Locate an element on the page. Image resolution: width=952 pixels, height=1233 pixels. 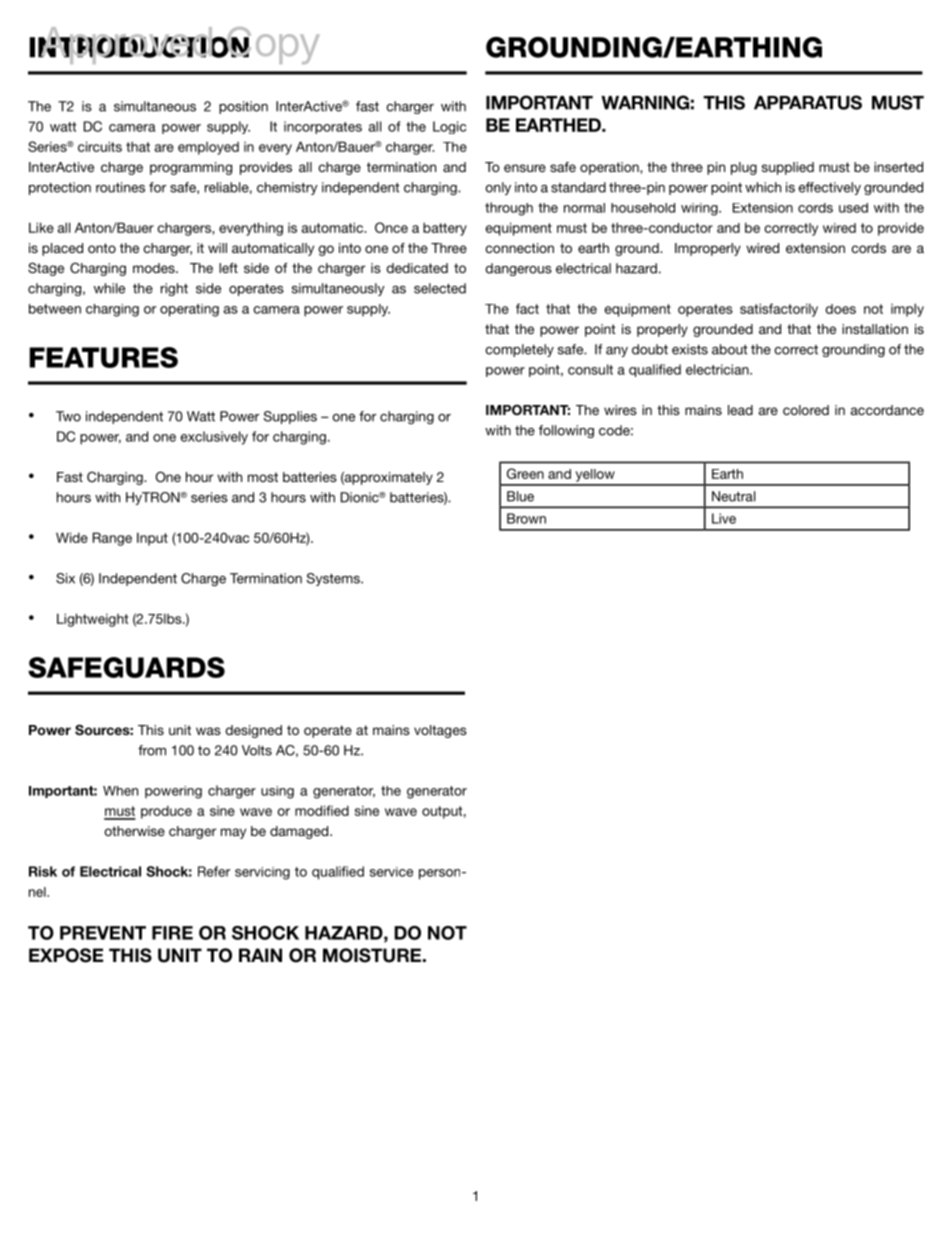
colored is located at coordinates (806, 410).
